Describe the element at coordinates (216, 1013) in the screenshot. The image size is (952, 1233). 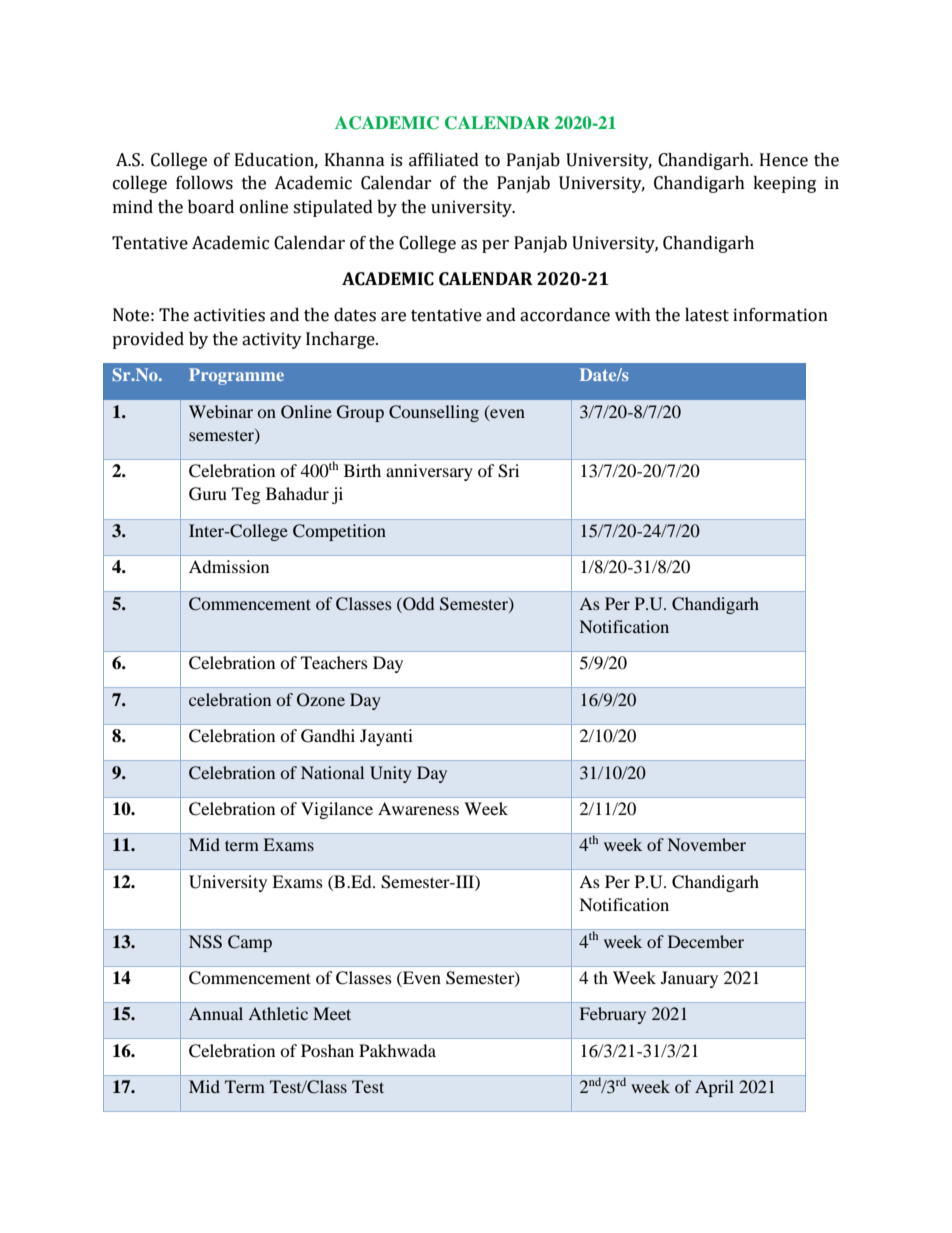
I see `Annual` at that location.
